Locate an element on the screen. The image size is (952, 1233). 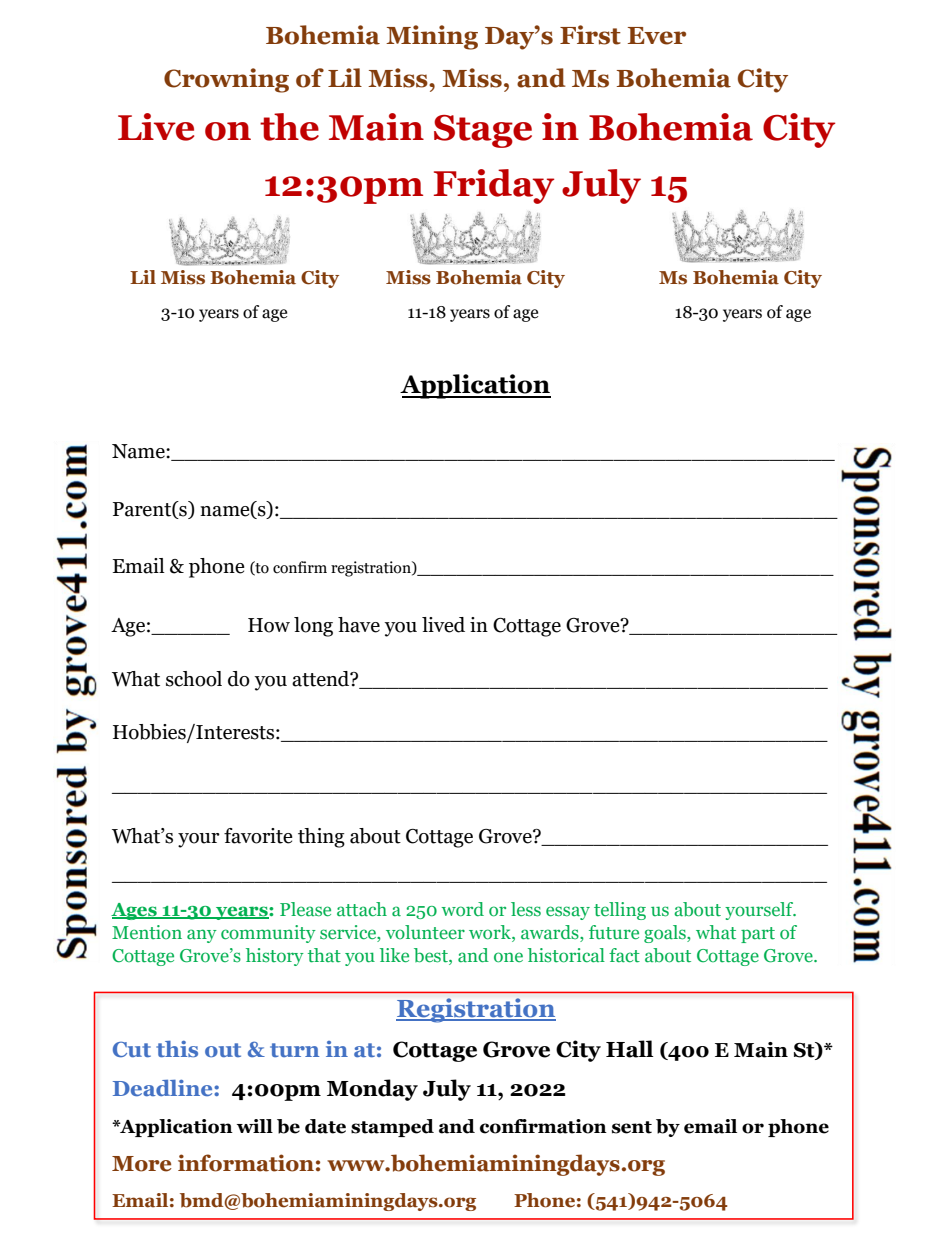
Crowning is located at coordinates (226, 80).
